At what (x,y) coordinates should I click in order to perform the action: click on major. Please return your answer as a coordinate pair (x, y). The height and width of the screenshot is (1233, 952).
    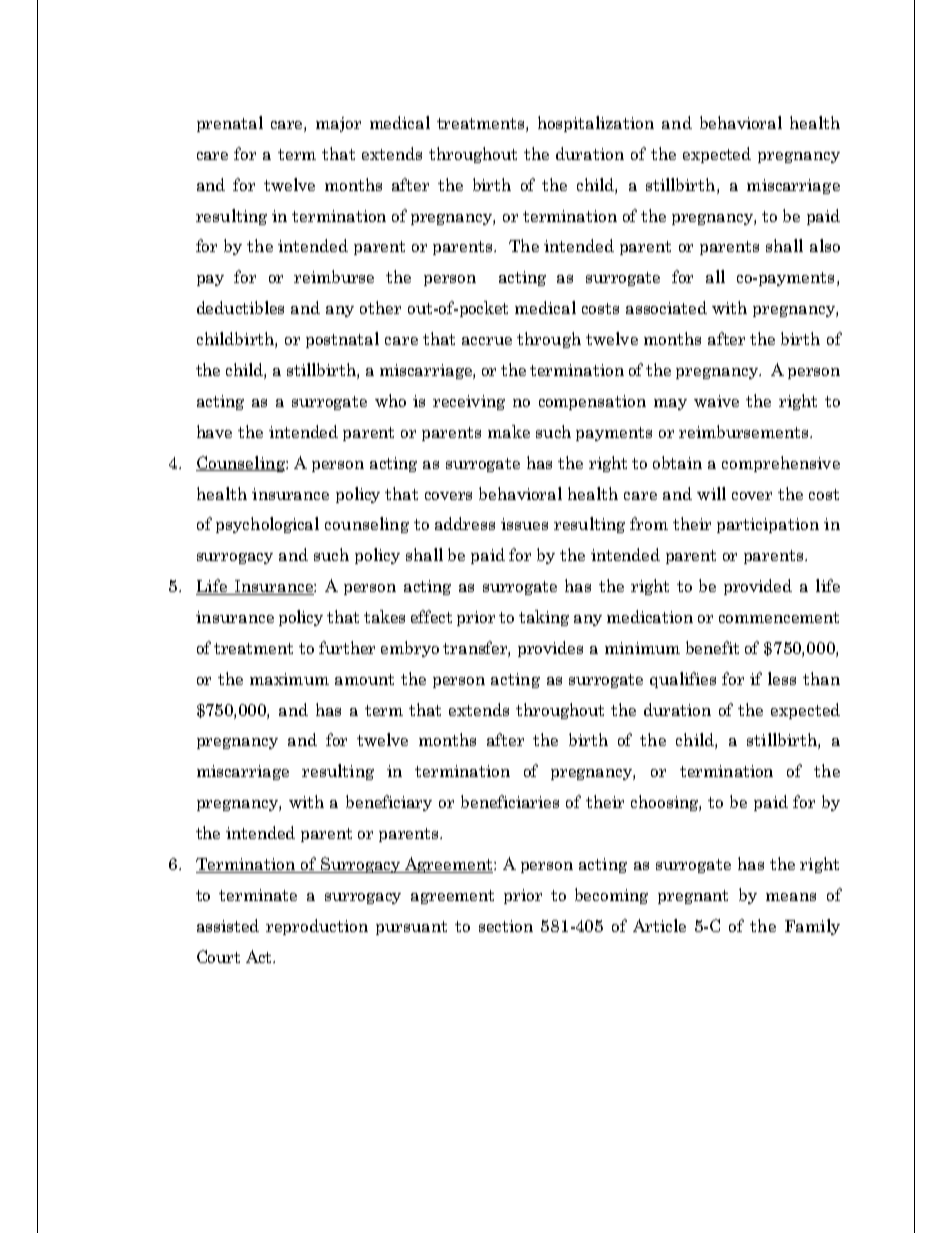
    Looking at the image, I should click on (338, 124).
